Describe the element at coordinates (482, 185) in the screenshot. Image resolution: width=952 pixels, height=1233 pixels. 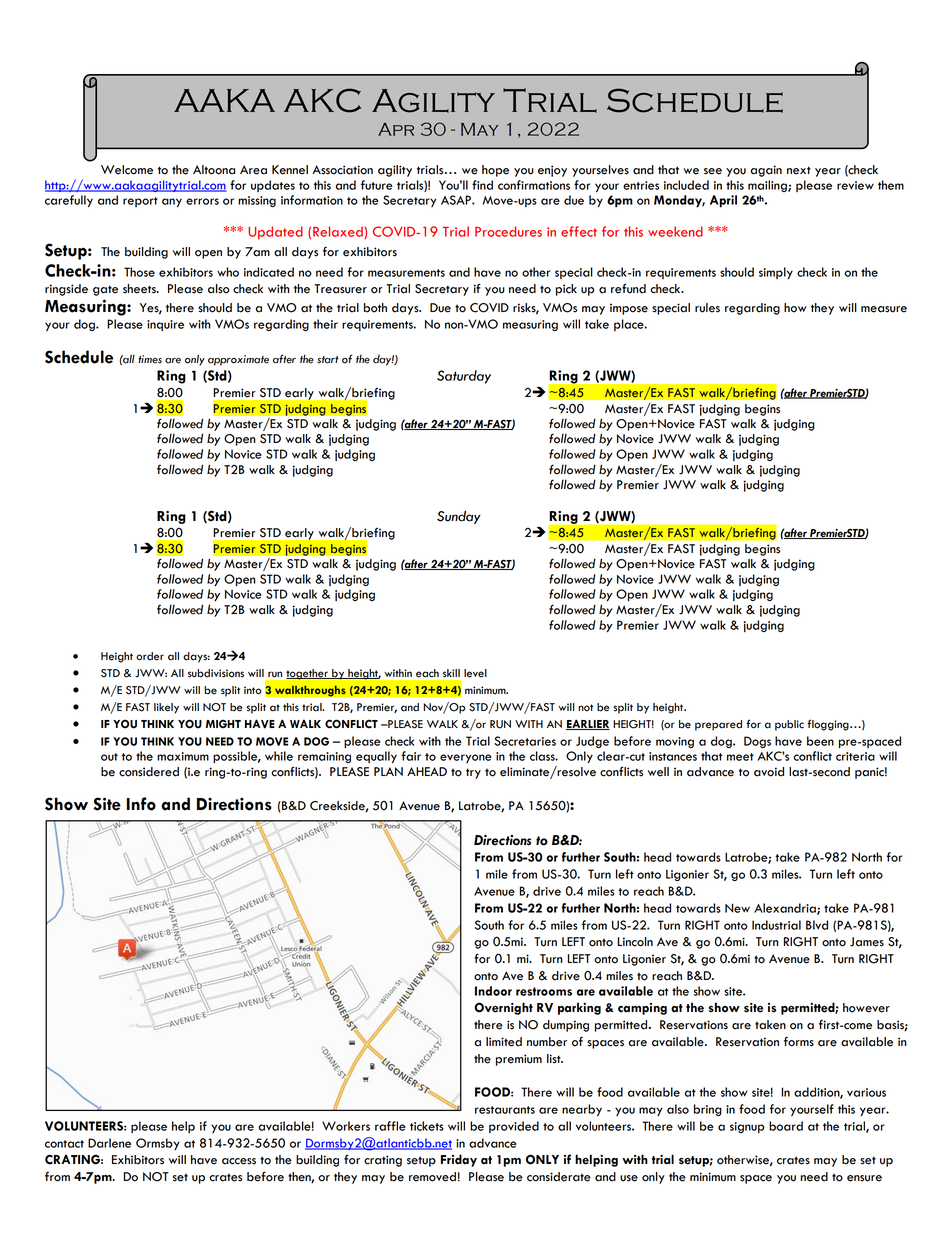
I see `find` at that location.
